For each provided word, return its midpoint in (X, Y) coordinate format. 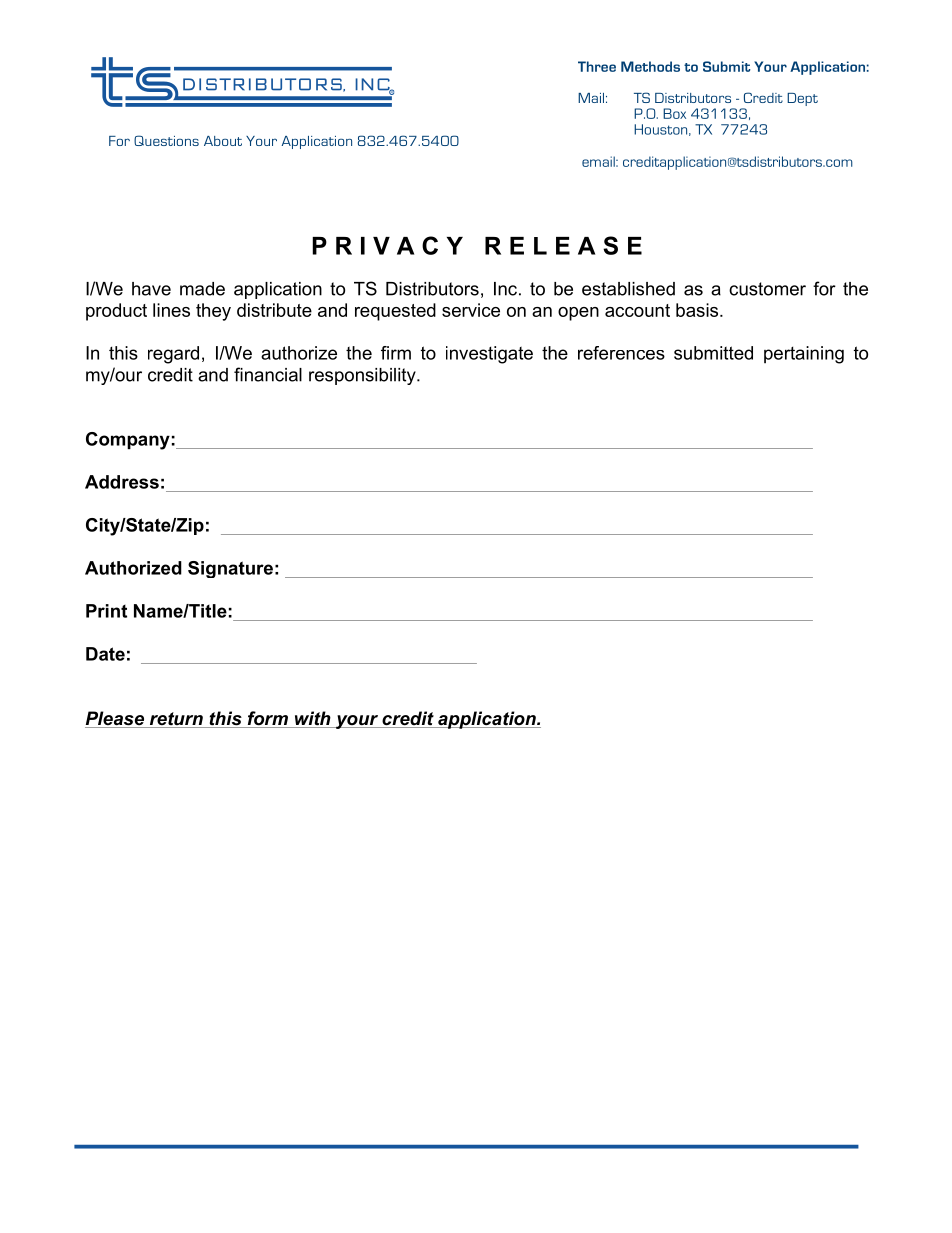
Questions (166, 140)
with (312, 719)
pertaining (804, 355)
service (471, 310)
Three (597, 66)
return (176, 720)
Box (674, 113)
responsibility (363, 376)
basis (698, 310)
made (202, 289)
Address (122, 482)
